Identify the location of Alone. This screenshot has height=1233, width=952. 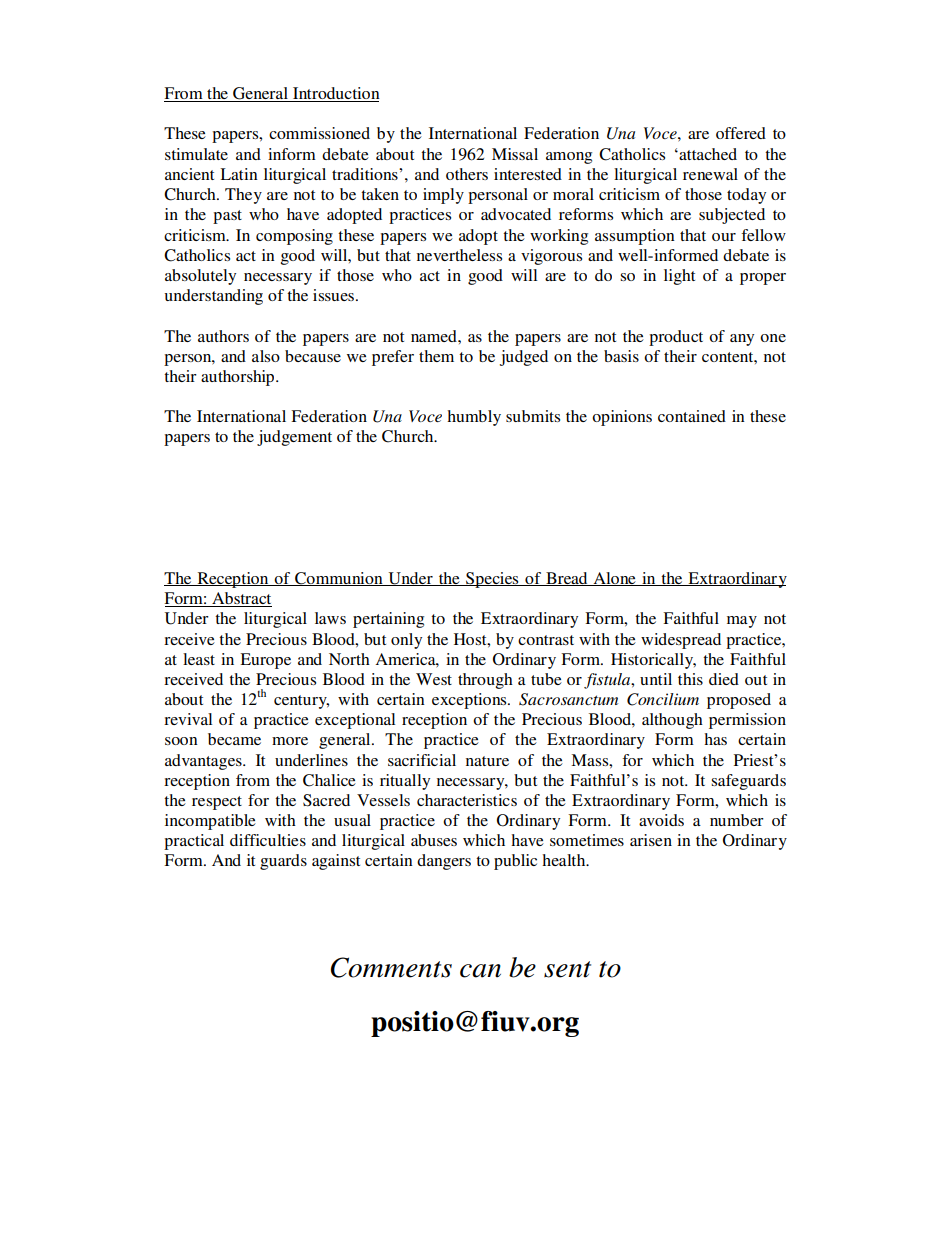
(614, 579).
